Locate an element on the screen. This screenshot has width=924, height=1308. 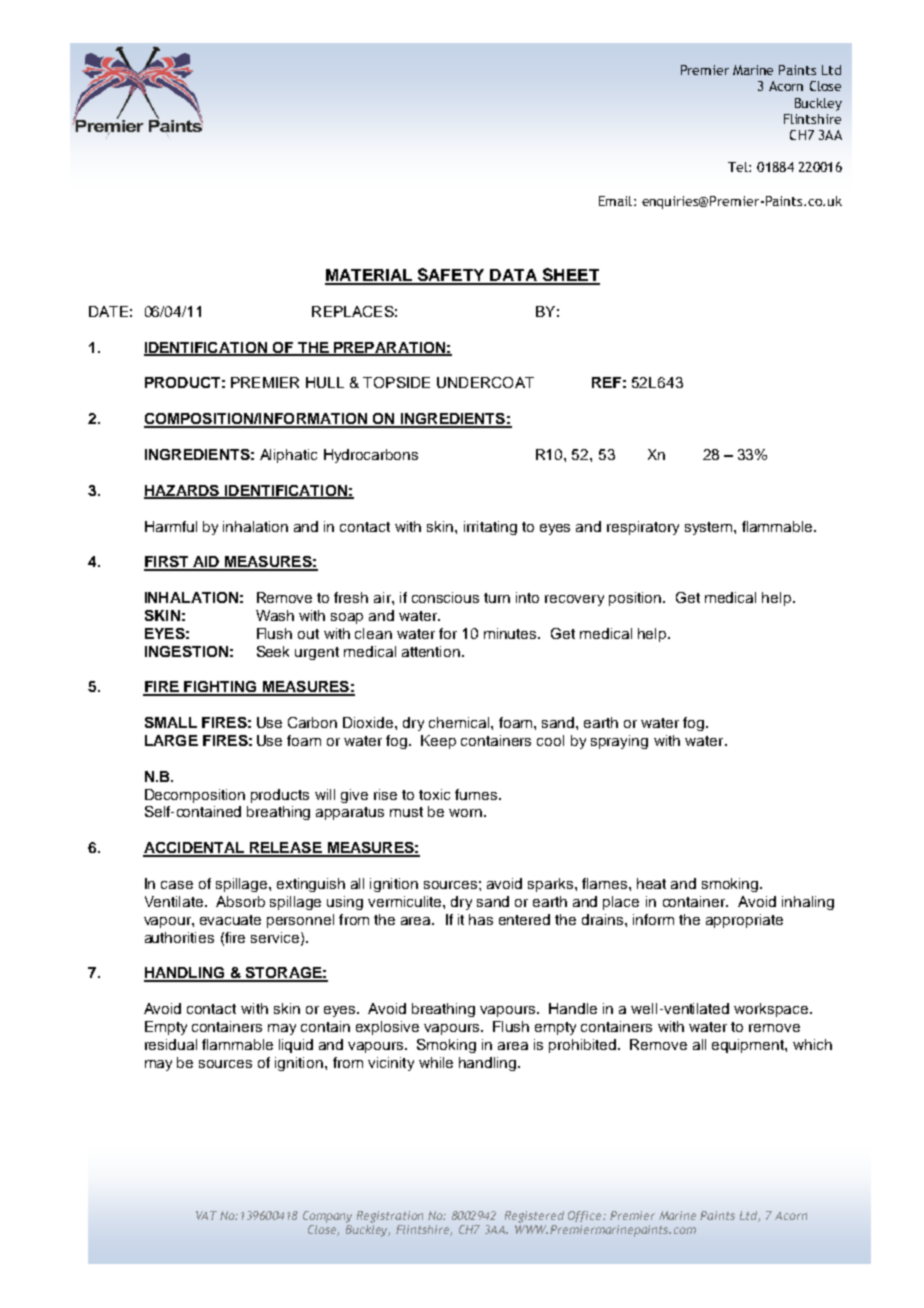
irritating is located at coordinates (490, 528).
